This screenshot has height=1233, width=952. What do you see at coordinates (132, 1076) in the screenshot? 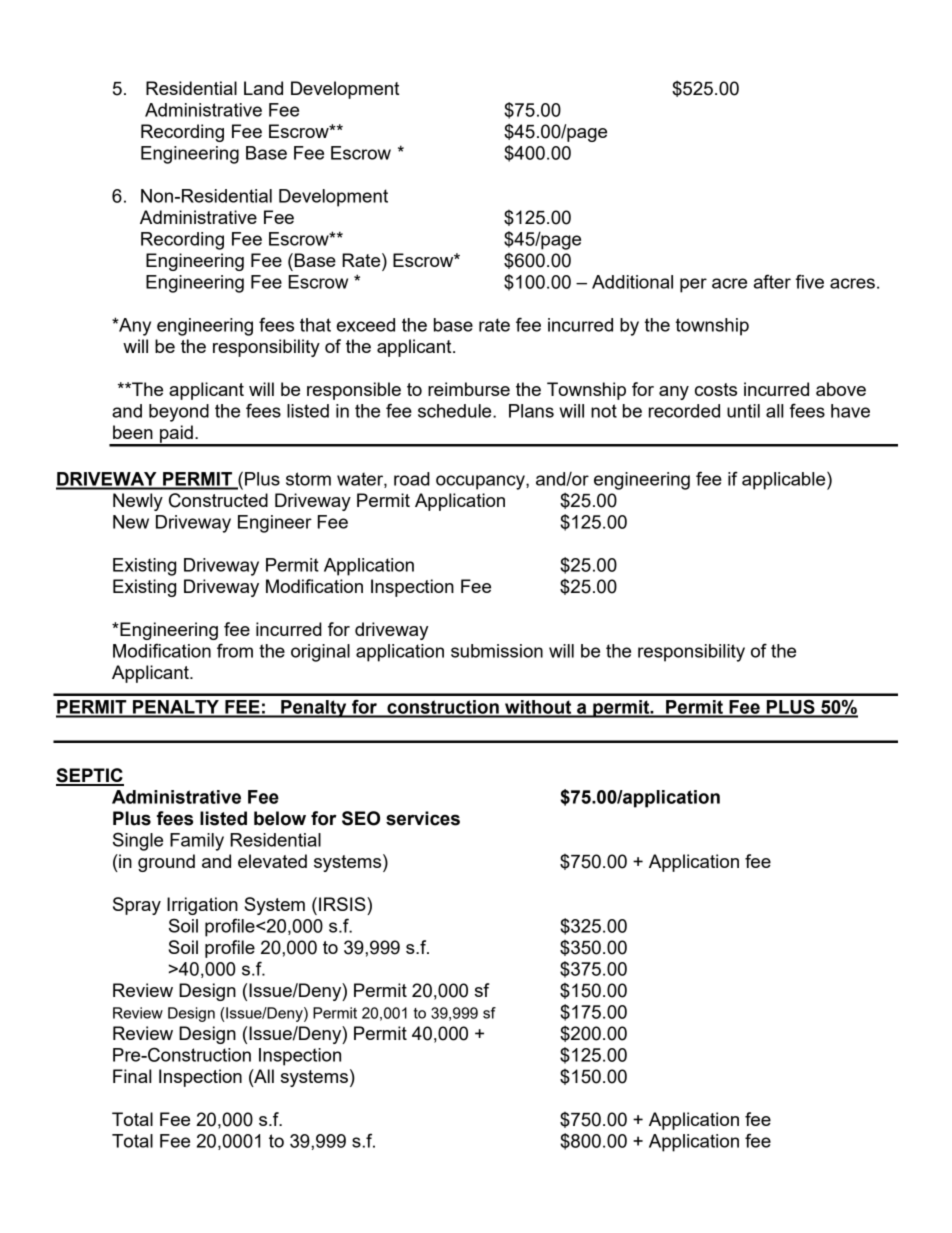
I see `Final` at bounding box center [132, 1076].
